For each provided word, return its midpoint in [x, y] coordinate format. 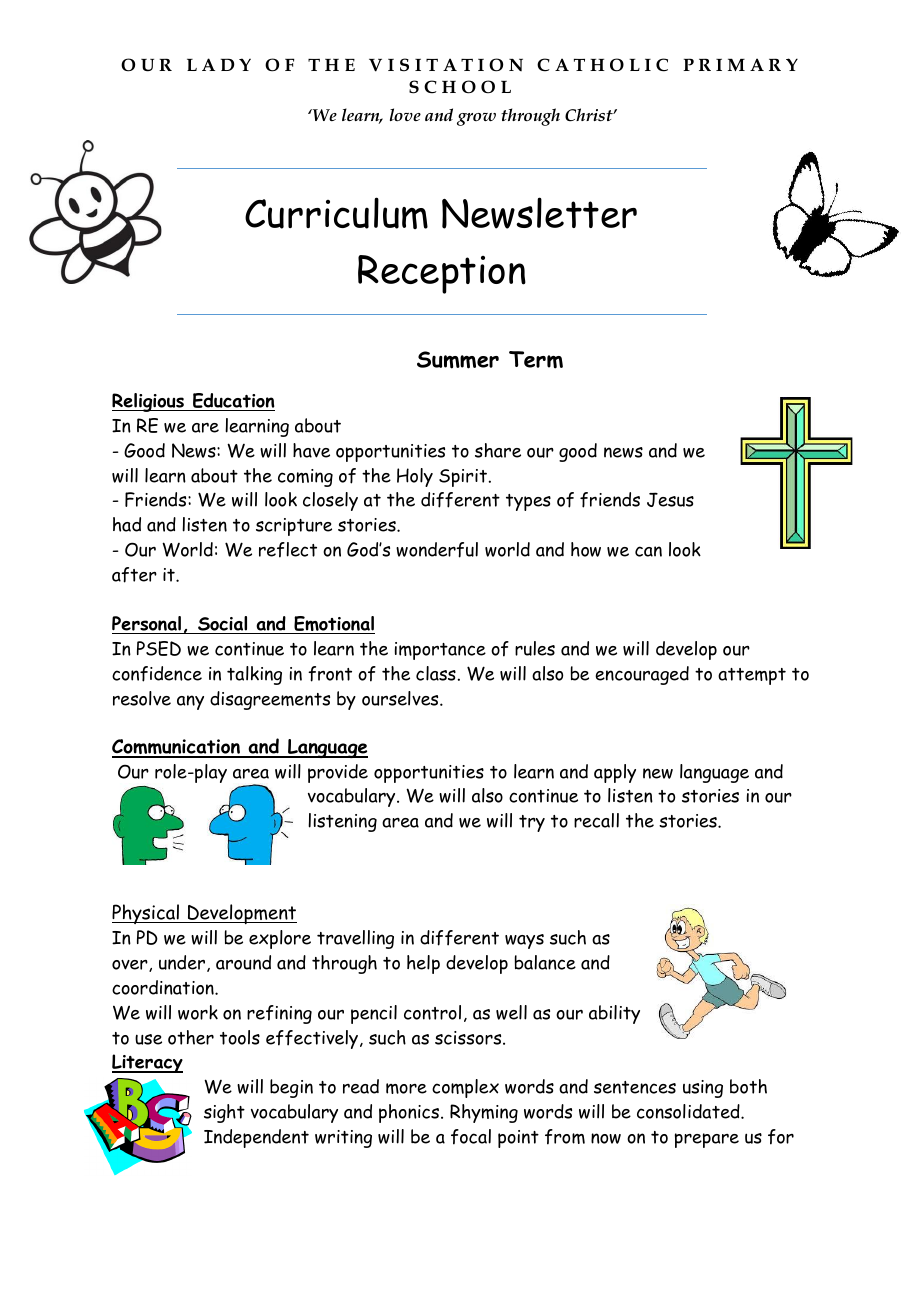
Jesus [670, 499]
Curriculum [336, 213]
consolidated [689, 1111]
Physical [147, 914]
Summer [458, 360]
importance [440, 651]
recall [596, 820]
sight [224, 1113]
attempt [752, 676]
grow [476, 119]
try [532, 823]
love [405, 114]
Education [233, 402]
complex [465, 1088]
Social [223, 625]
